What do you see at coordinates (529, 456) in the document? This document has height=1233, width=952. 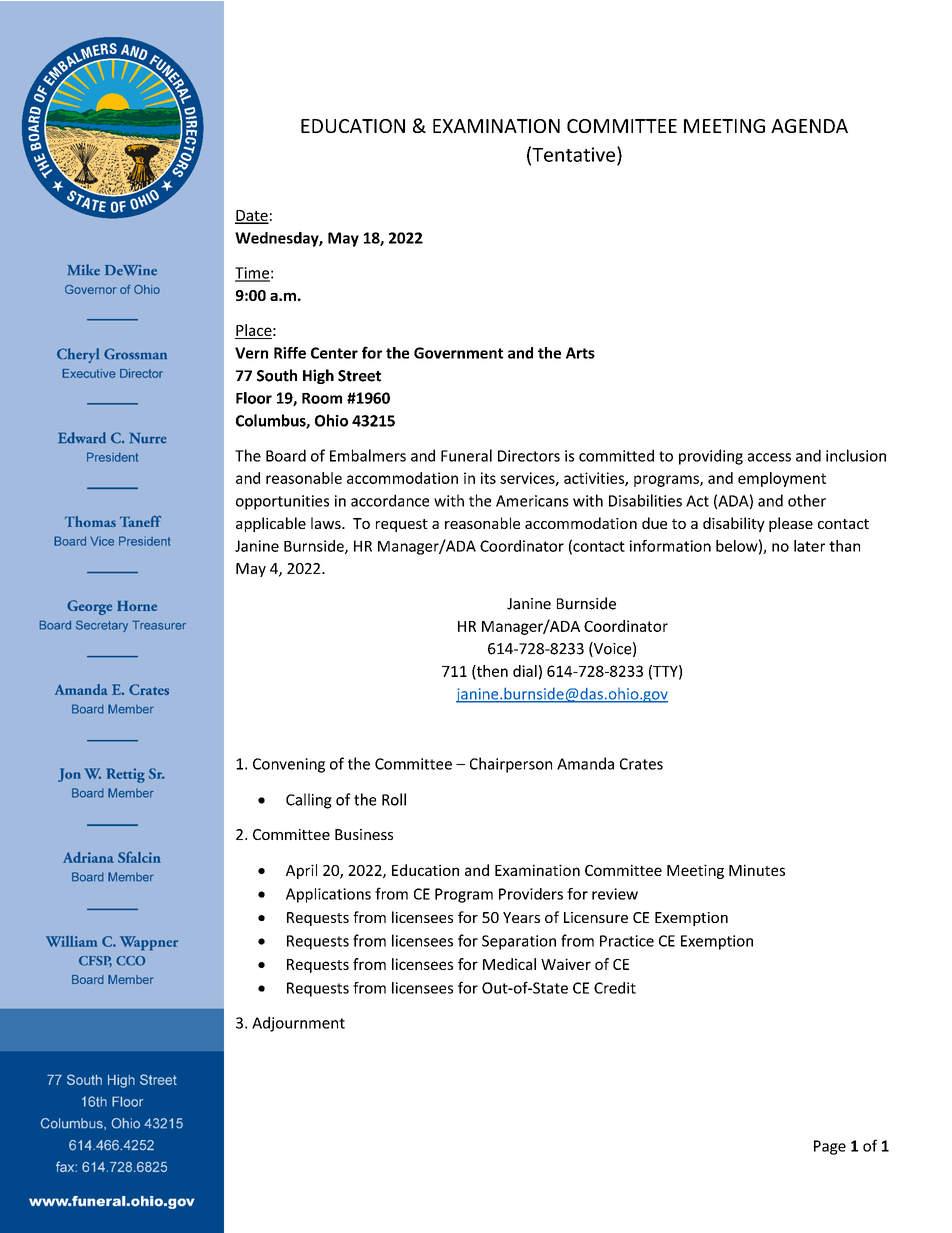 I see `Directors` at bounding box center [529, 456].
